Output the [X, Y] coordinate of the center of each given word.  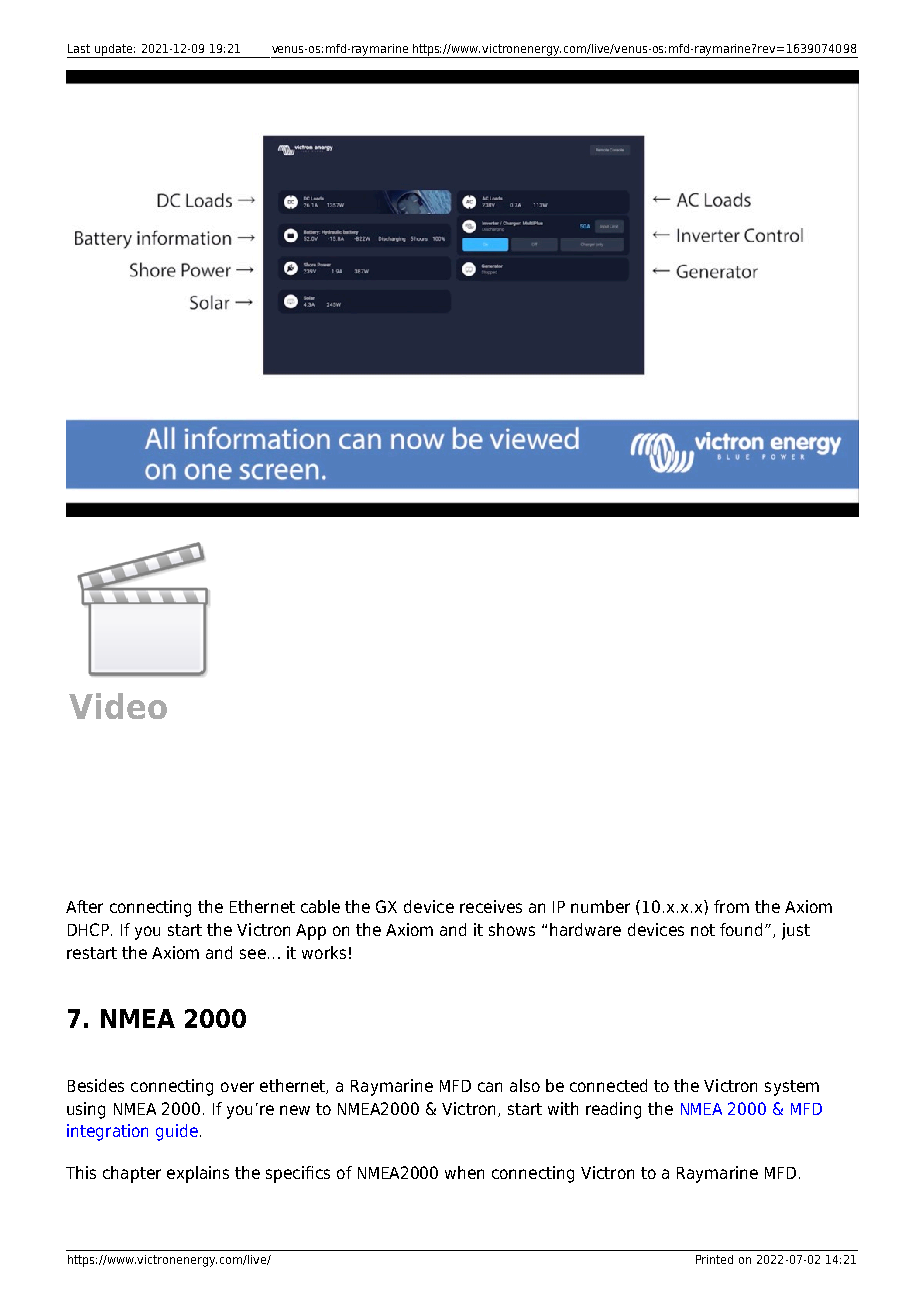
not [703, 930]
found [741, 929]
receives [491, 906]
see [253, 954]
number [600, 906]
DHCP [88, 929]
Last [79, 48]
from [731, 906]
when [464, 1172]
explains [198, 1174]
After [84, 906]
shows [512, 929]
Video [118, 706]
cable [320, 906]
